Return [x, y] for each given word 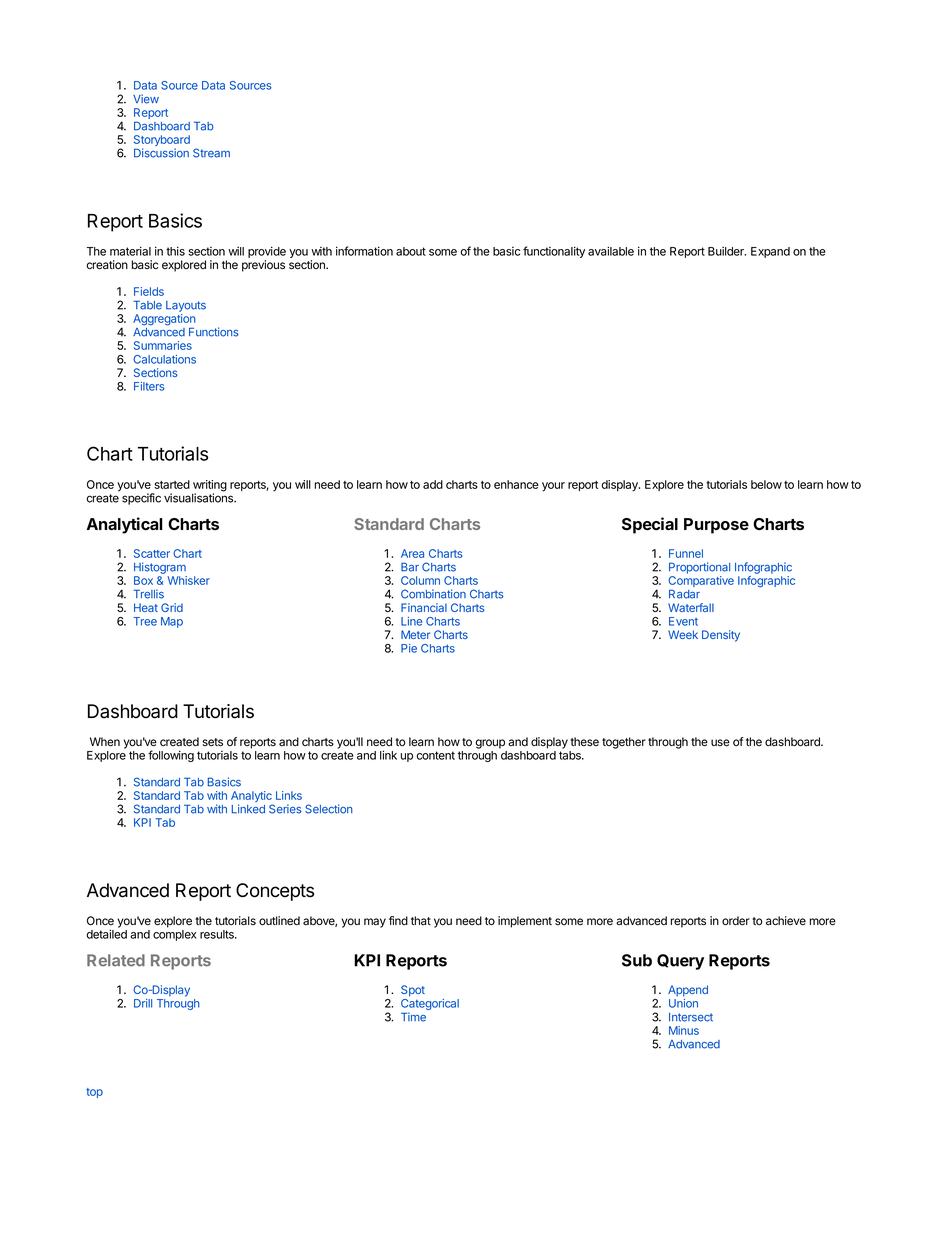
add [433, 484]
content [435, 755]
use [720, 743]
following [171, 756]
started [172, 484]
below [766, 484]
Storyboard [162, 142]
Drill [143, 1003]
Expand [770, 252]
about [411, 251]
